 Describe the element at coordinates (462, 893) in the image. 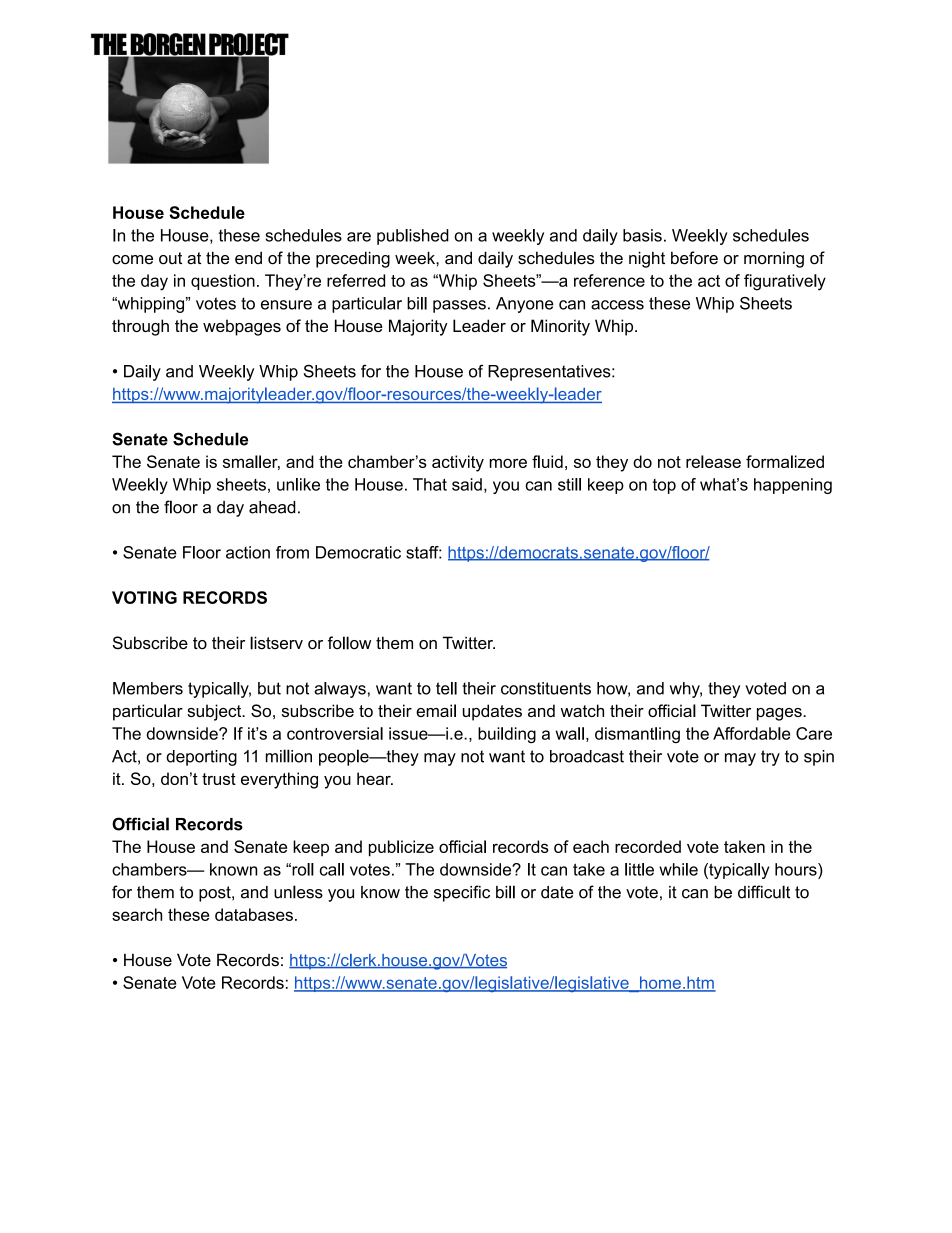

I see `specific` at that location.
